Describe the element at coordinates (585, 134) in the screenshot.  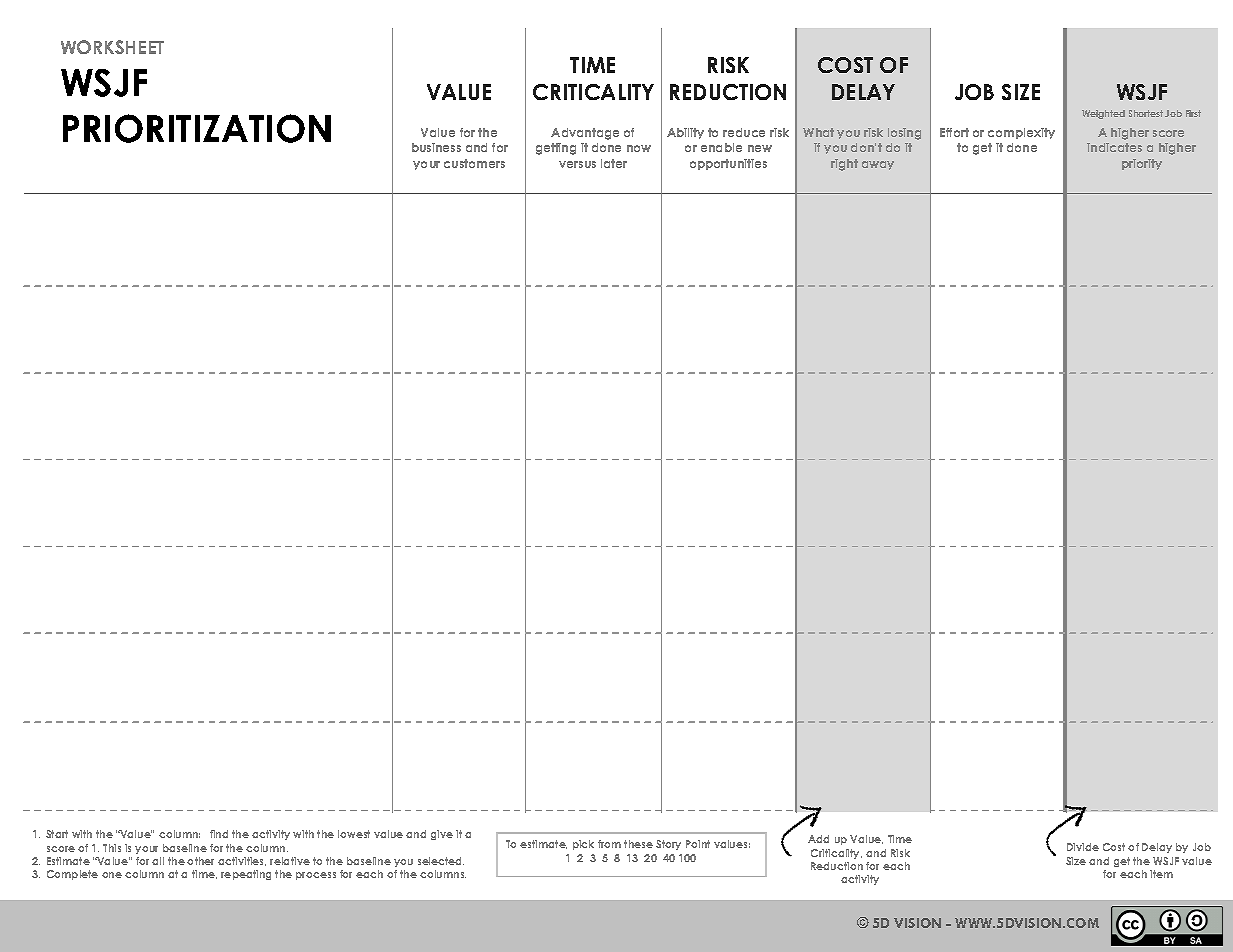
I see `Advantage` at that location.
